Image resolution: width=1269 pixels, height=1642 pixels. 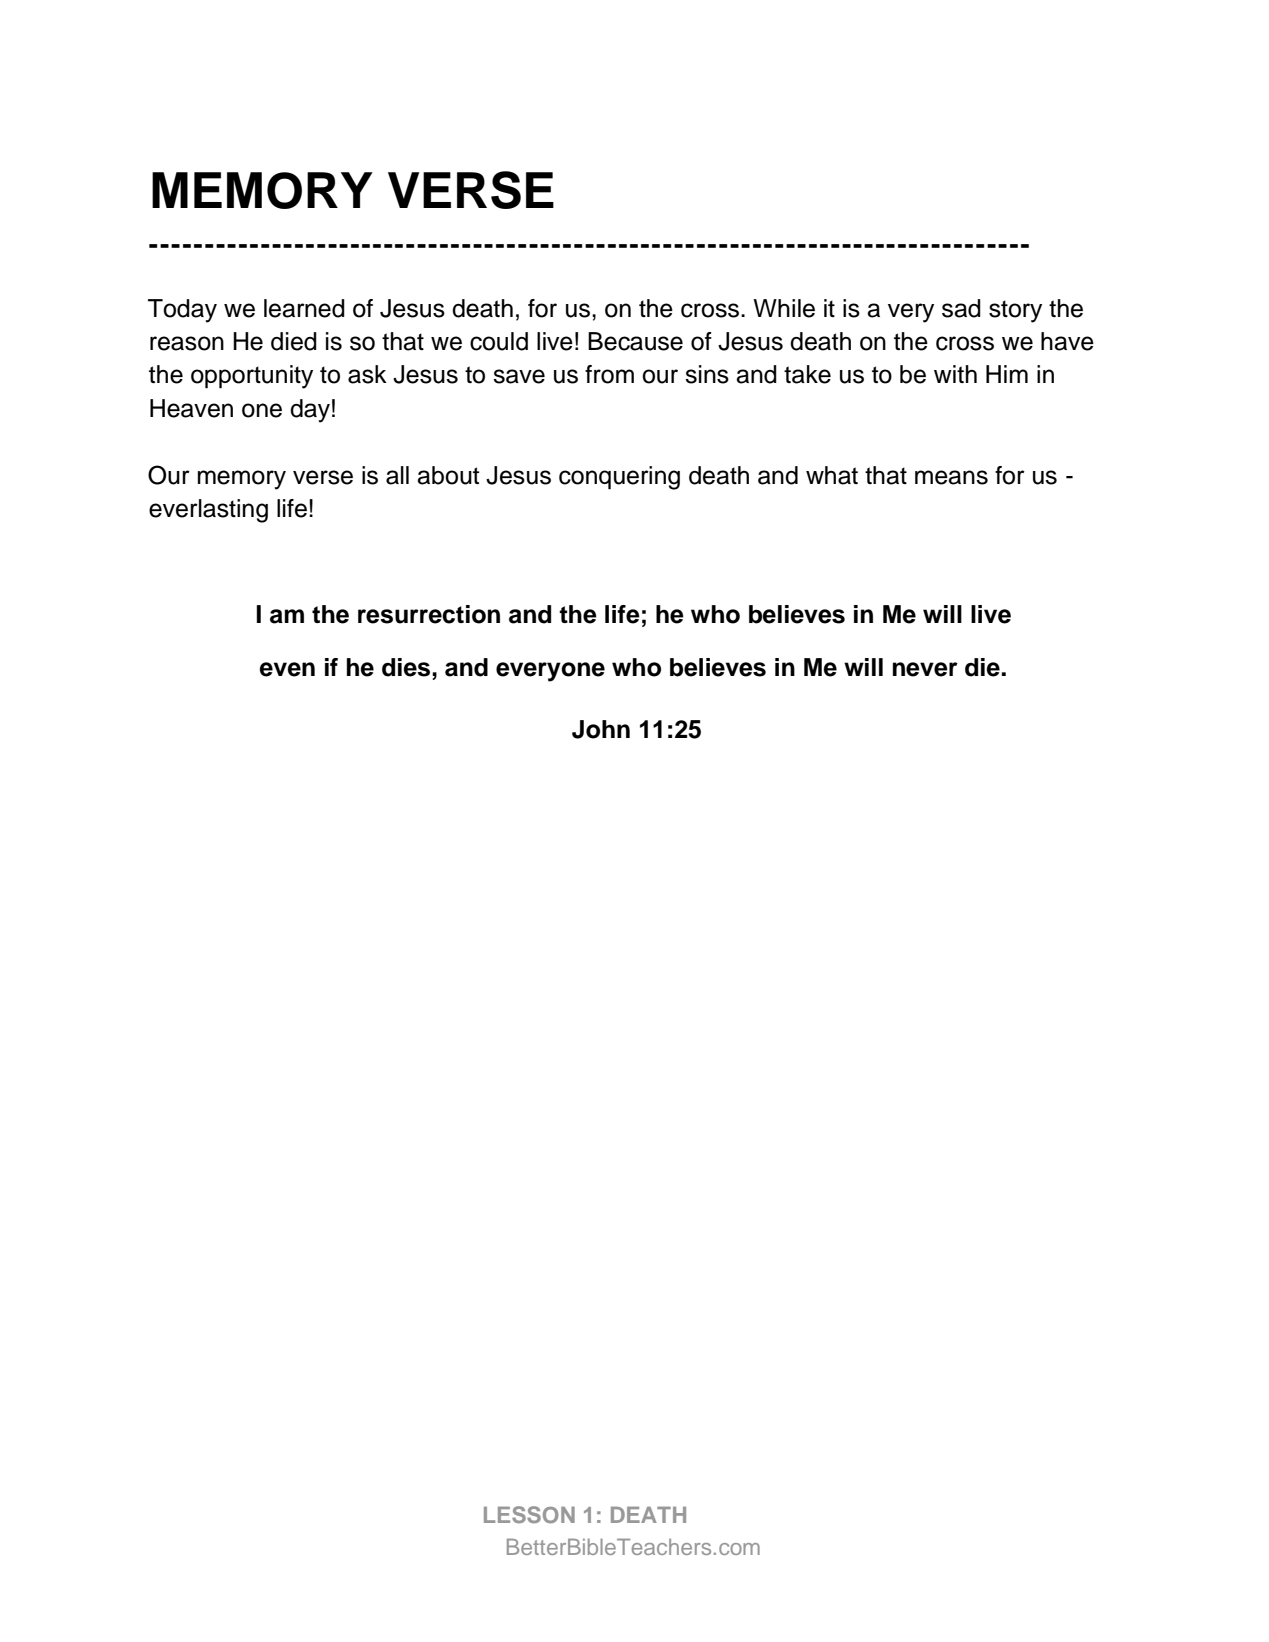 What do you see at coordinates (529, 1514) in the page?
I see `LESSON` at bounding box center [529, 1514].
